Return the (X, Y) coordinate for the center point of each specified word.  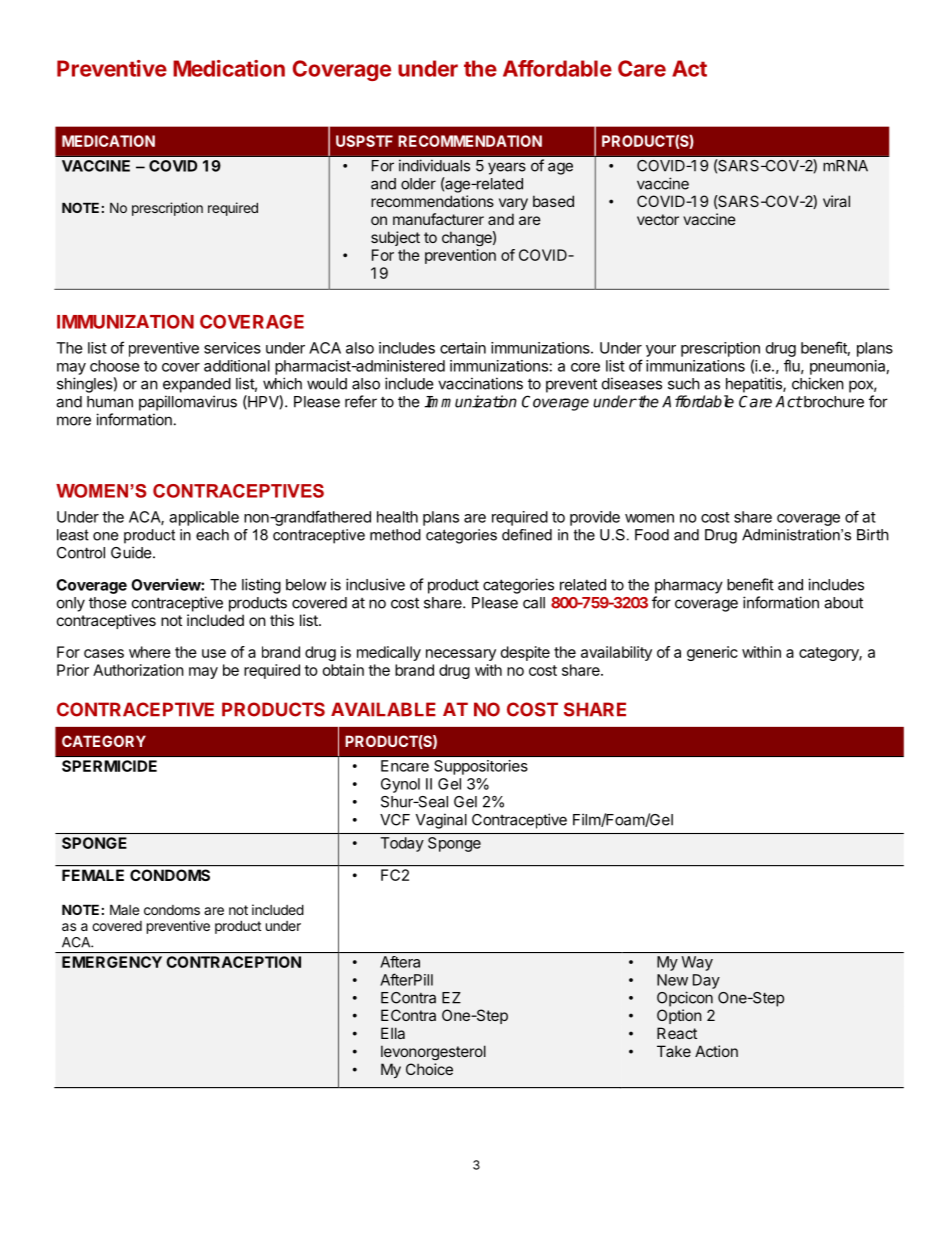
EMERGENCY (112, 962)
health (397, 517)
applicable (204, 518)
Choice (429, 1069)
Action (716, 1051)
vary (513, 204)
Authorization (138, 670)
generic (712, 653)
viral (836, 201)
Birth (873, 535)
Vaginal (441, 821)
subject (395, 238)
